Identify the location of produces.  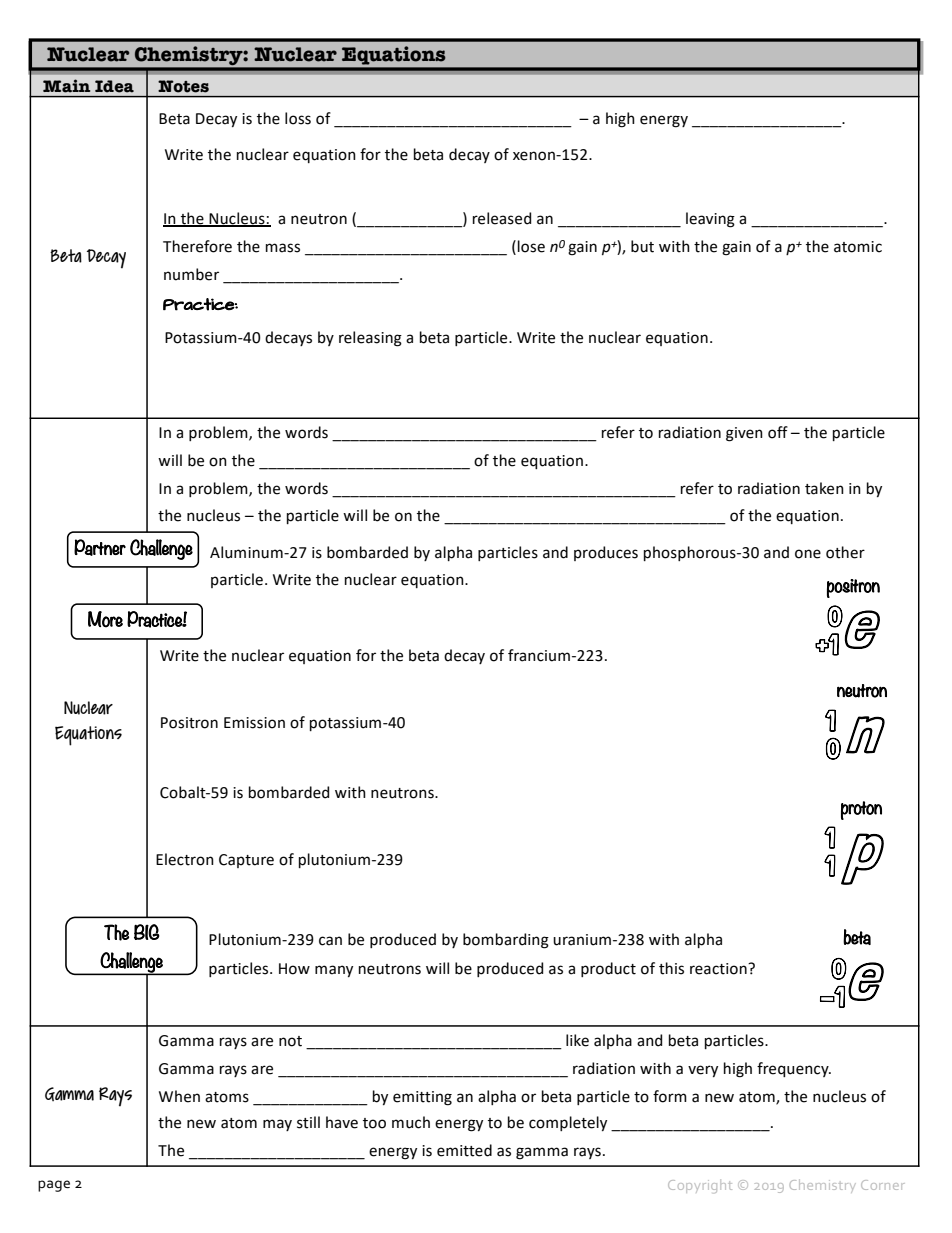
(606, 553).
